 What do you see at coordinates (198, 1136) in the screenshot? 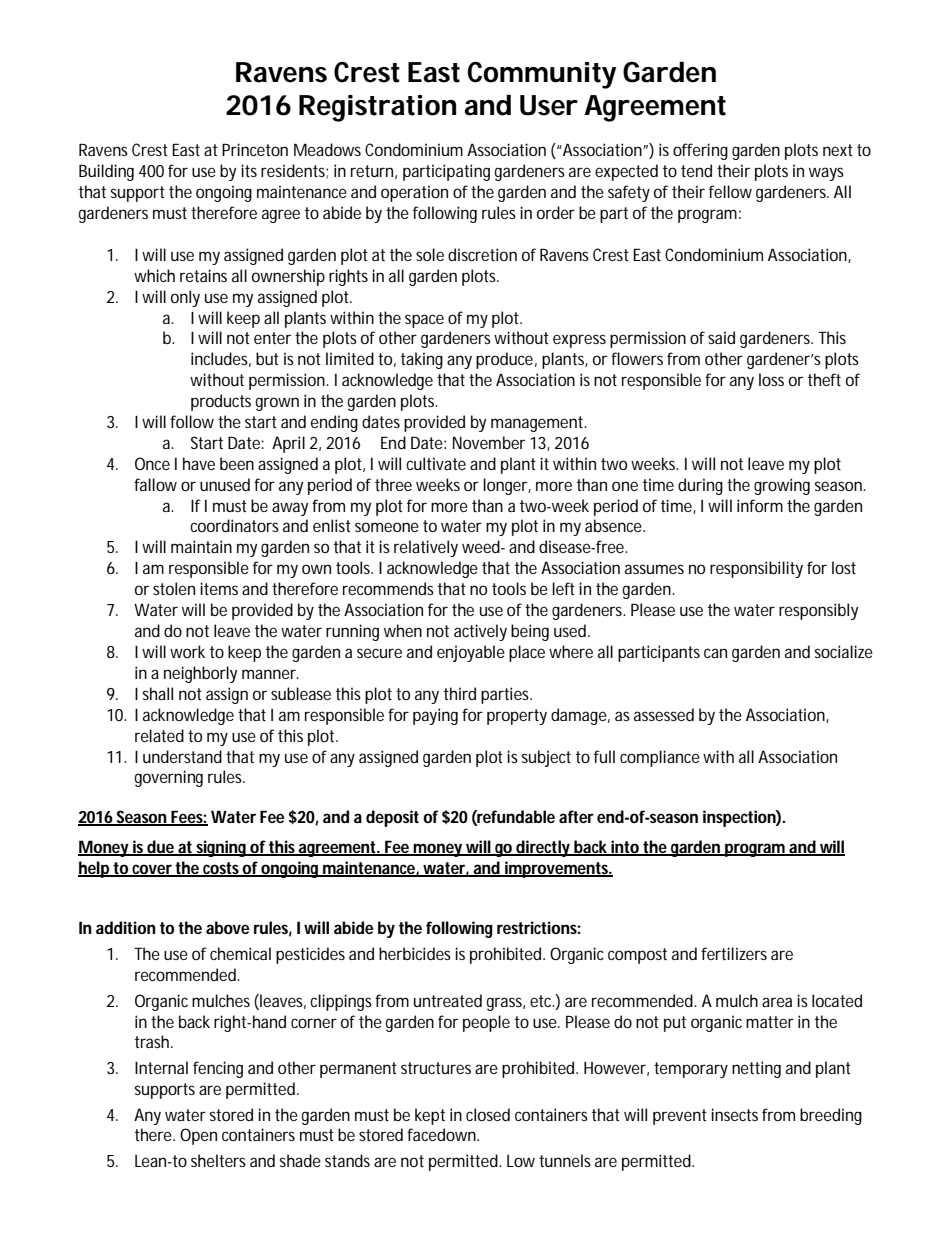
I see `Open` at bounding box center [198, 1136].
